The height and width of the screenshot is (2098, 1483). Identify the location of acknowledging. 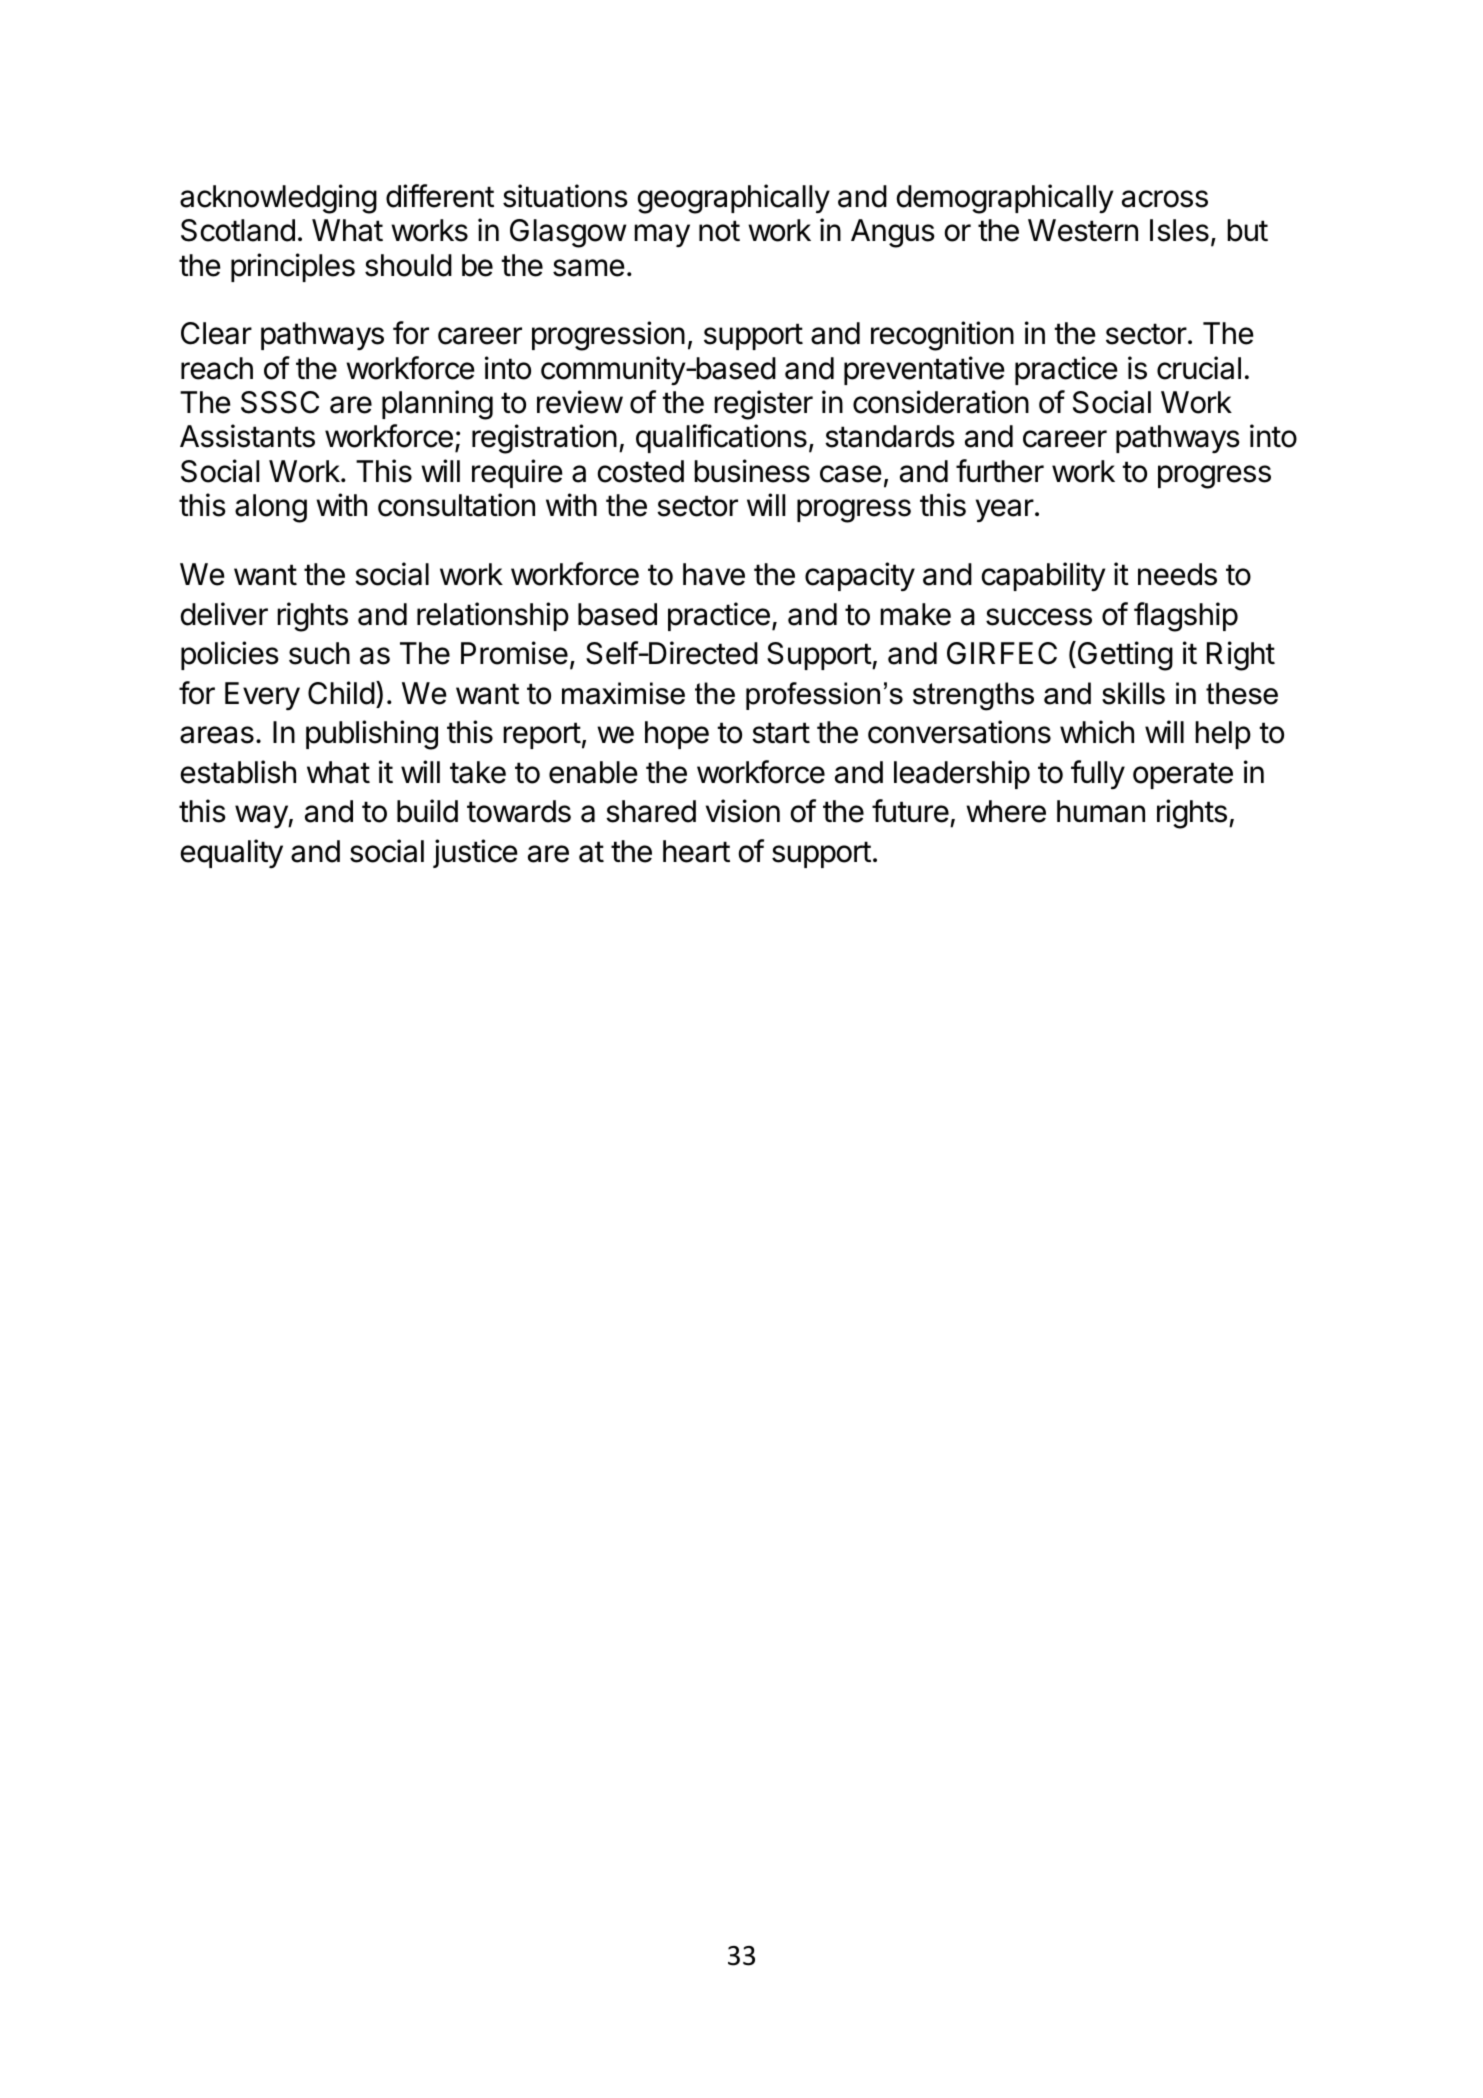
(278, 199).
